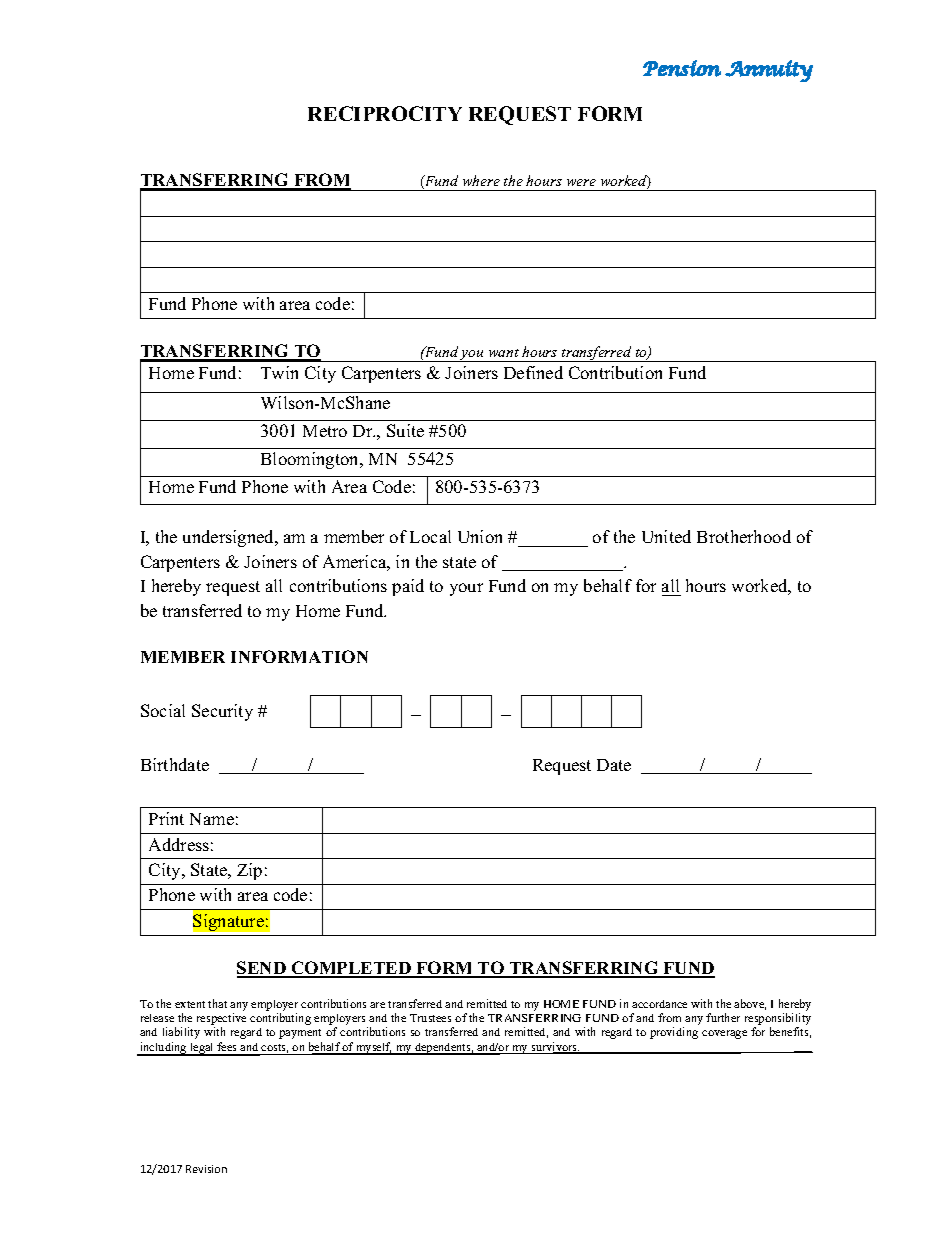 This screenshot has width=952, height=1233. I want to click on COMPLETED, so click(351, 969).
